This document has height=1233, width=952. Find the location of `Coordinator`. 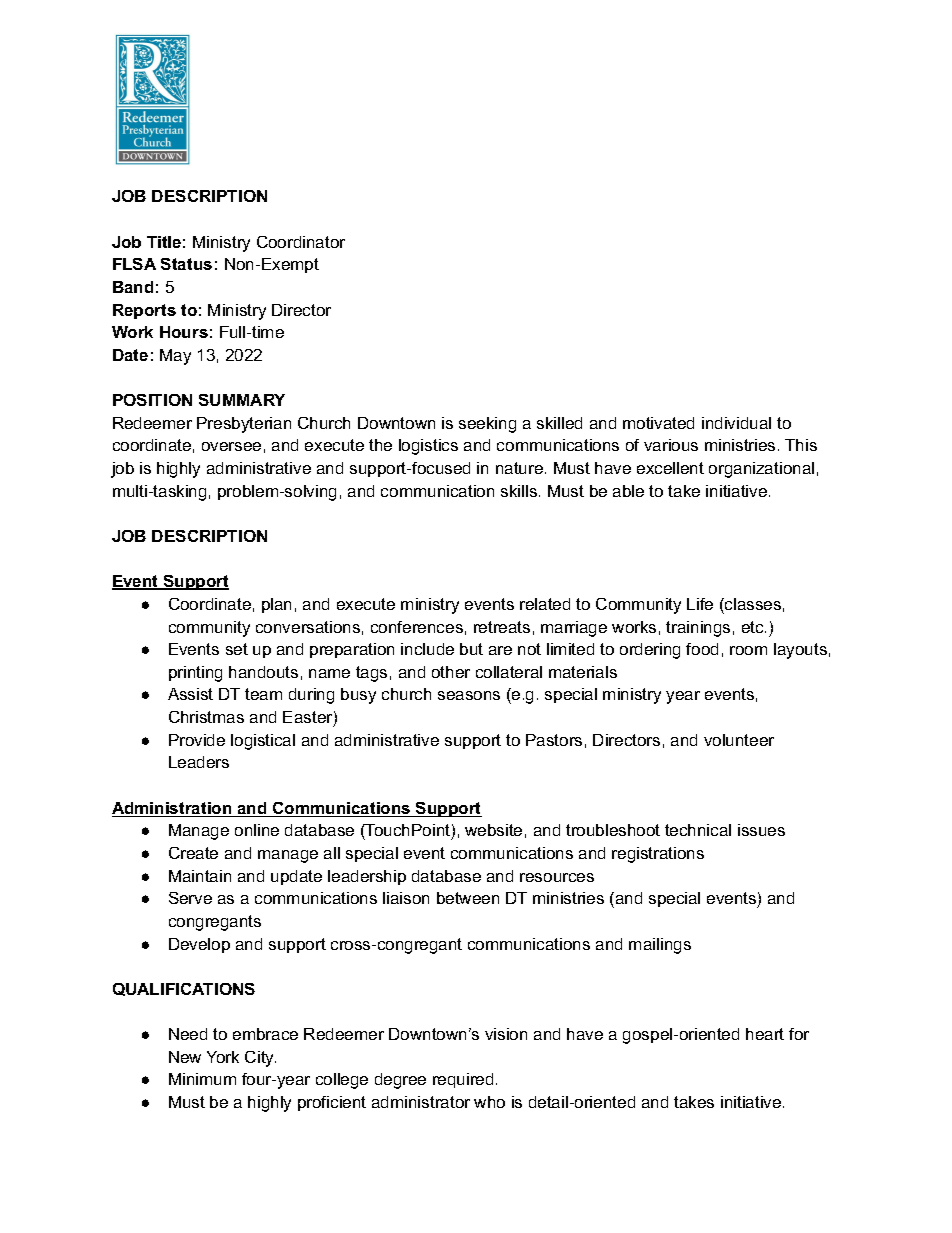

Coordinator is located at coordinates (301, 242).
